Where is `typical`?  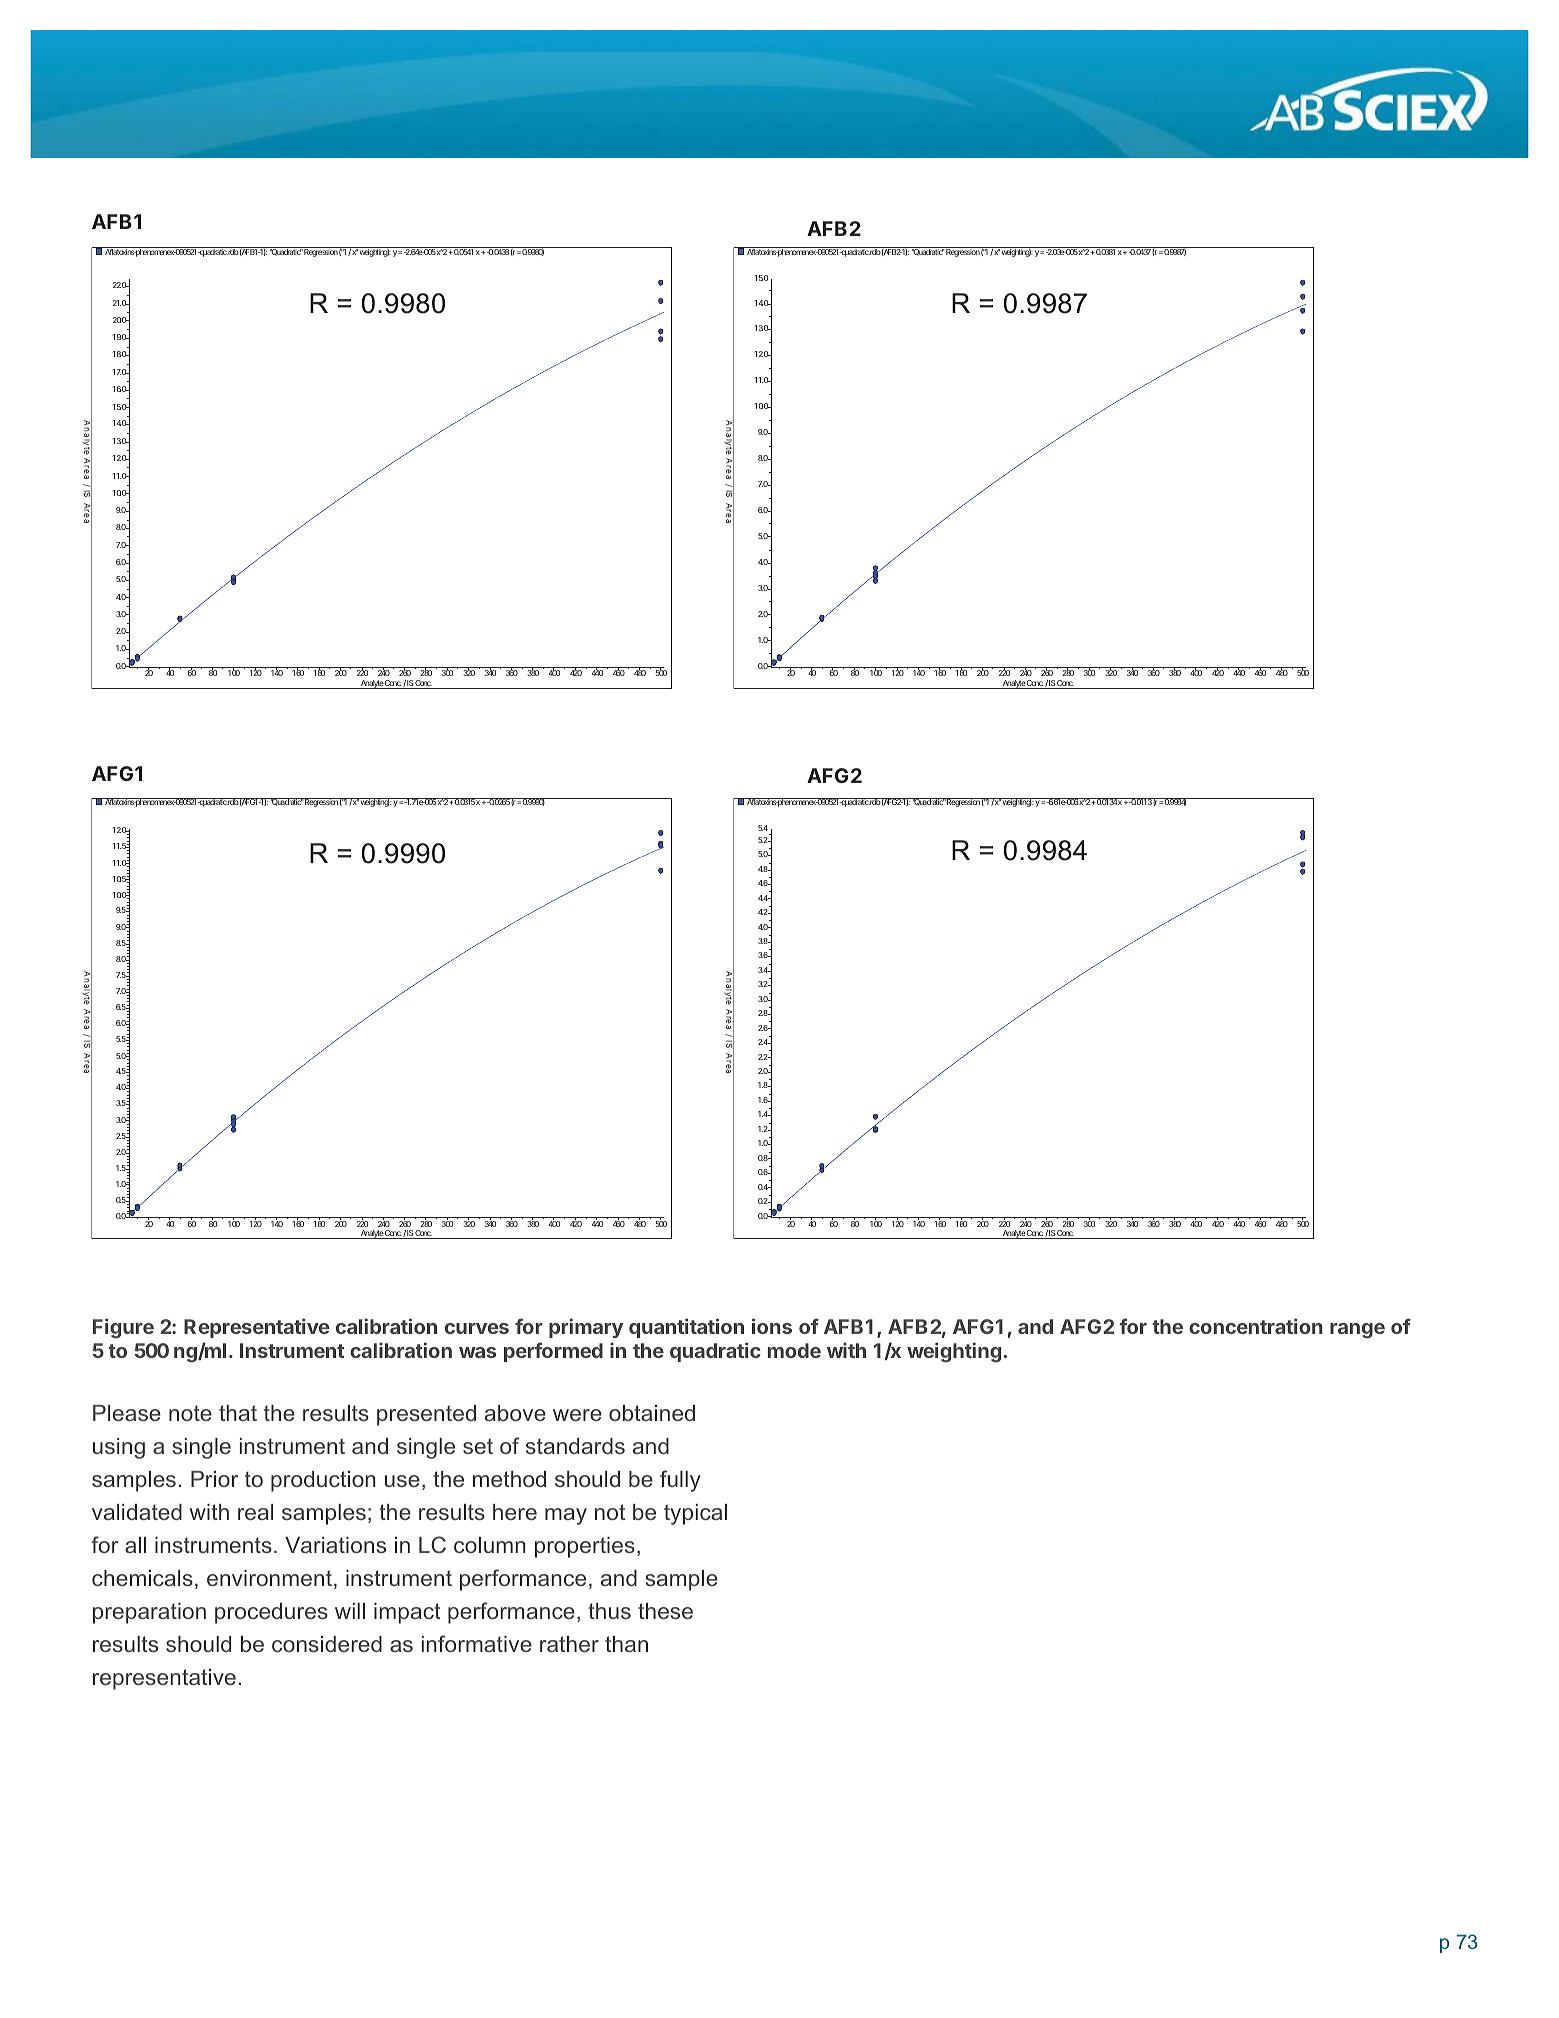
typical is located at coordinates (695, 1514).
